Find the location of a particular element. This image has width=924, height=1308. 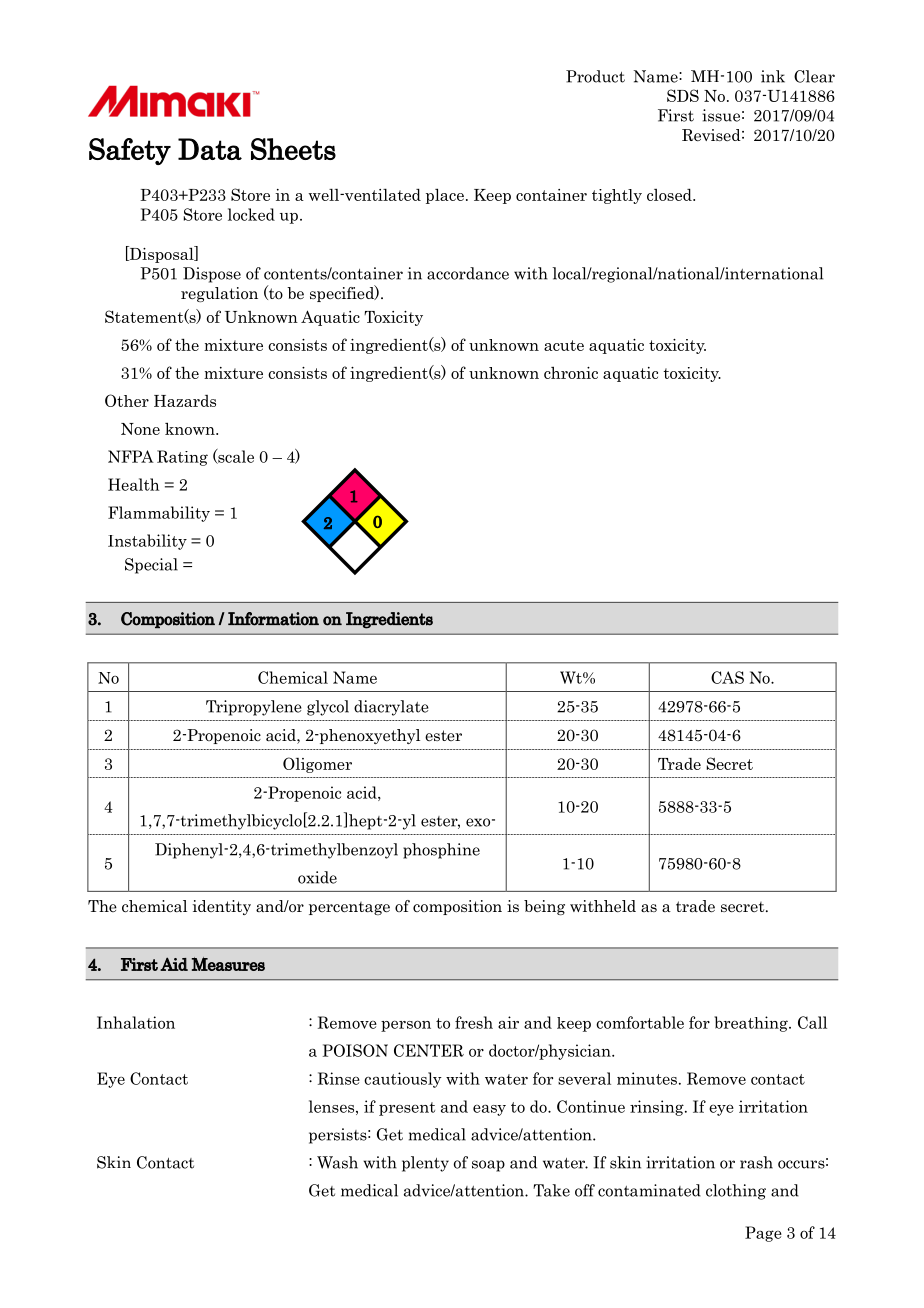

glycol is located at coordinates (328, 708).
